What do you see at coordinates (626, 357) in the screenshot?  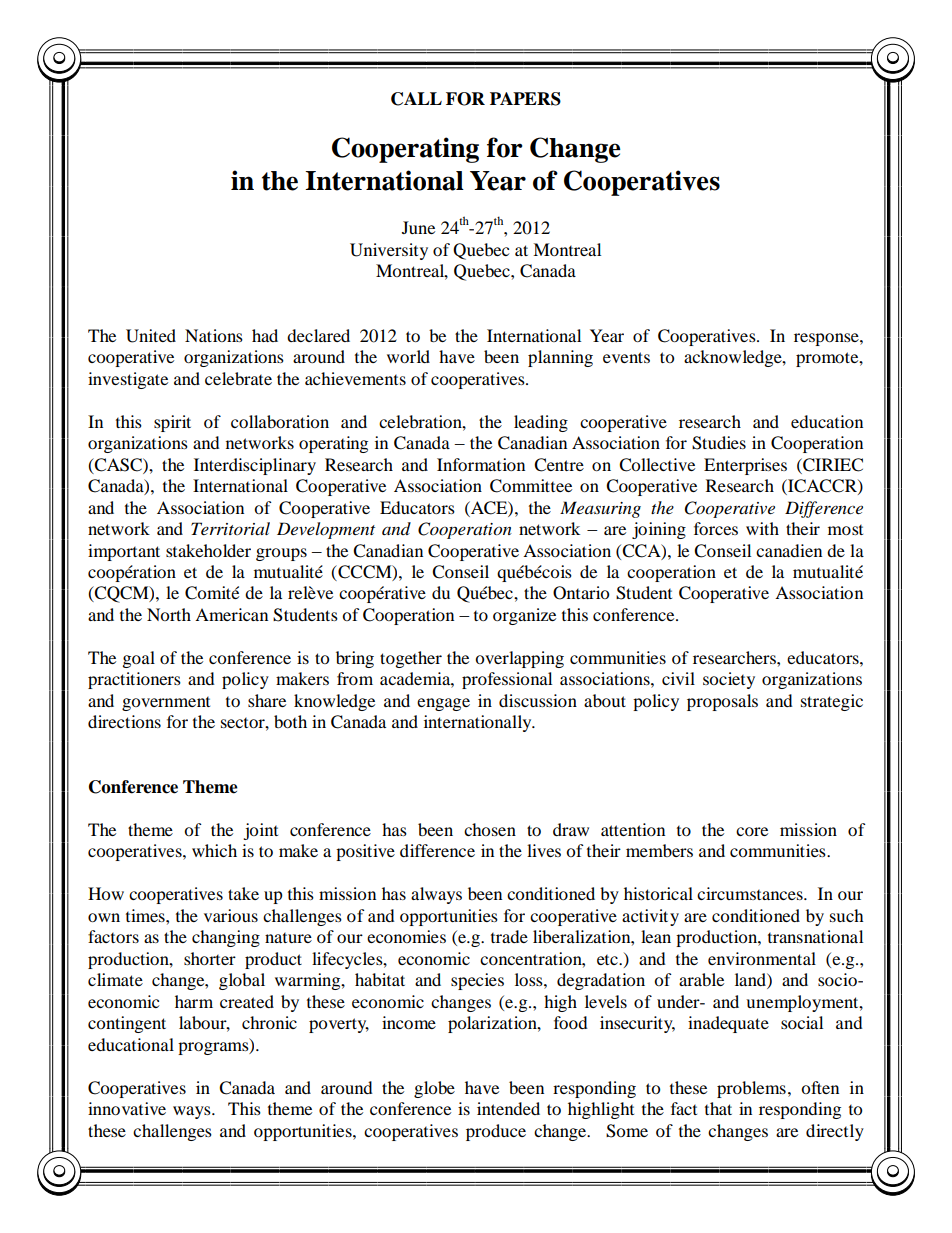 I see `events` at bounding box center [626, 357].
